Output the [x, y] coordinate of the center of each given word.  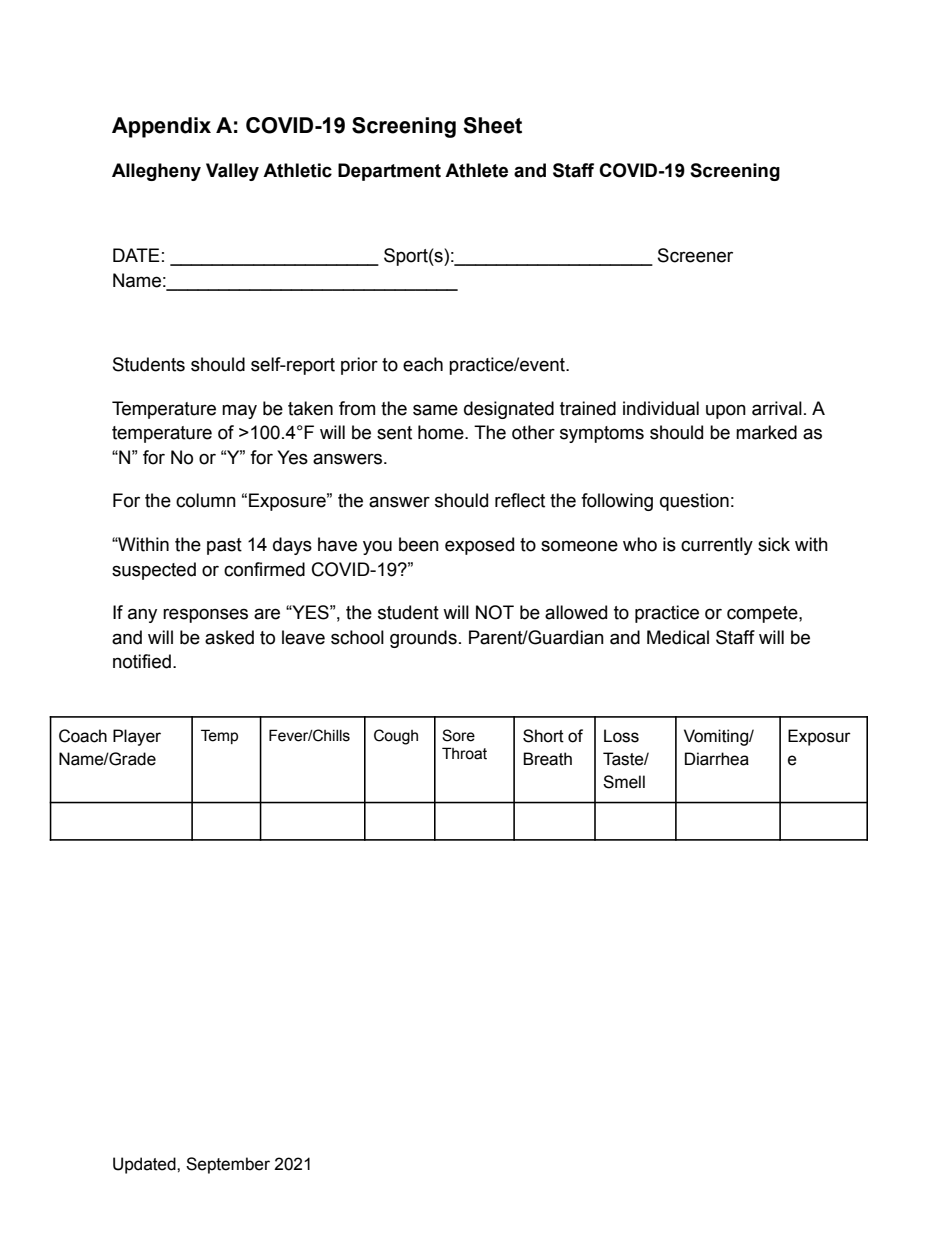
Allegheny [156, 172]
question [694, 502]
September [228, 1165]
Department [389, 172]
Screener [695, 255]
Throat [464, 753]
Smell [624, 782]
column [206, 500]
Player [137, 737]
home [442, 432]
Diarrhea [717, 759]
